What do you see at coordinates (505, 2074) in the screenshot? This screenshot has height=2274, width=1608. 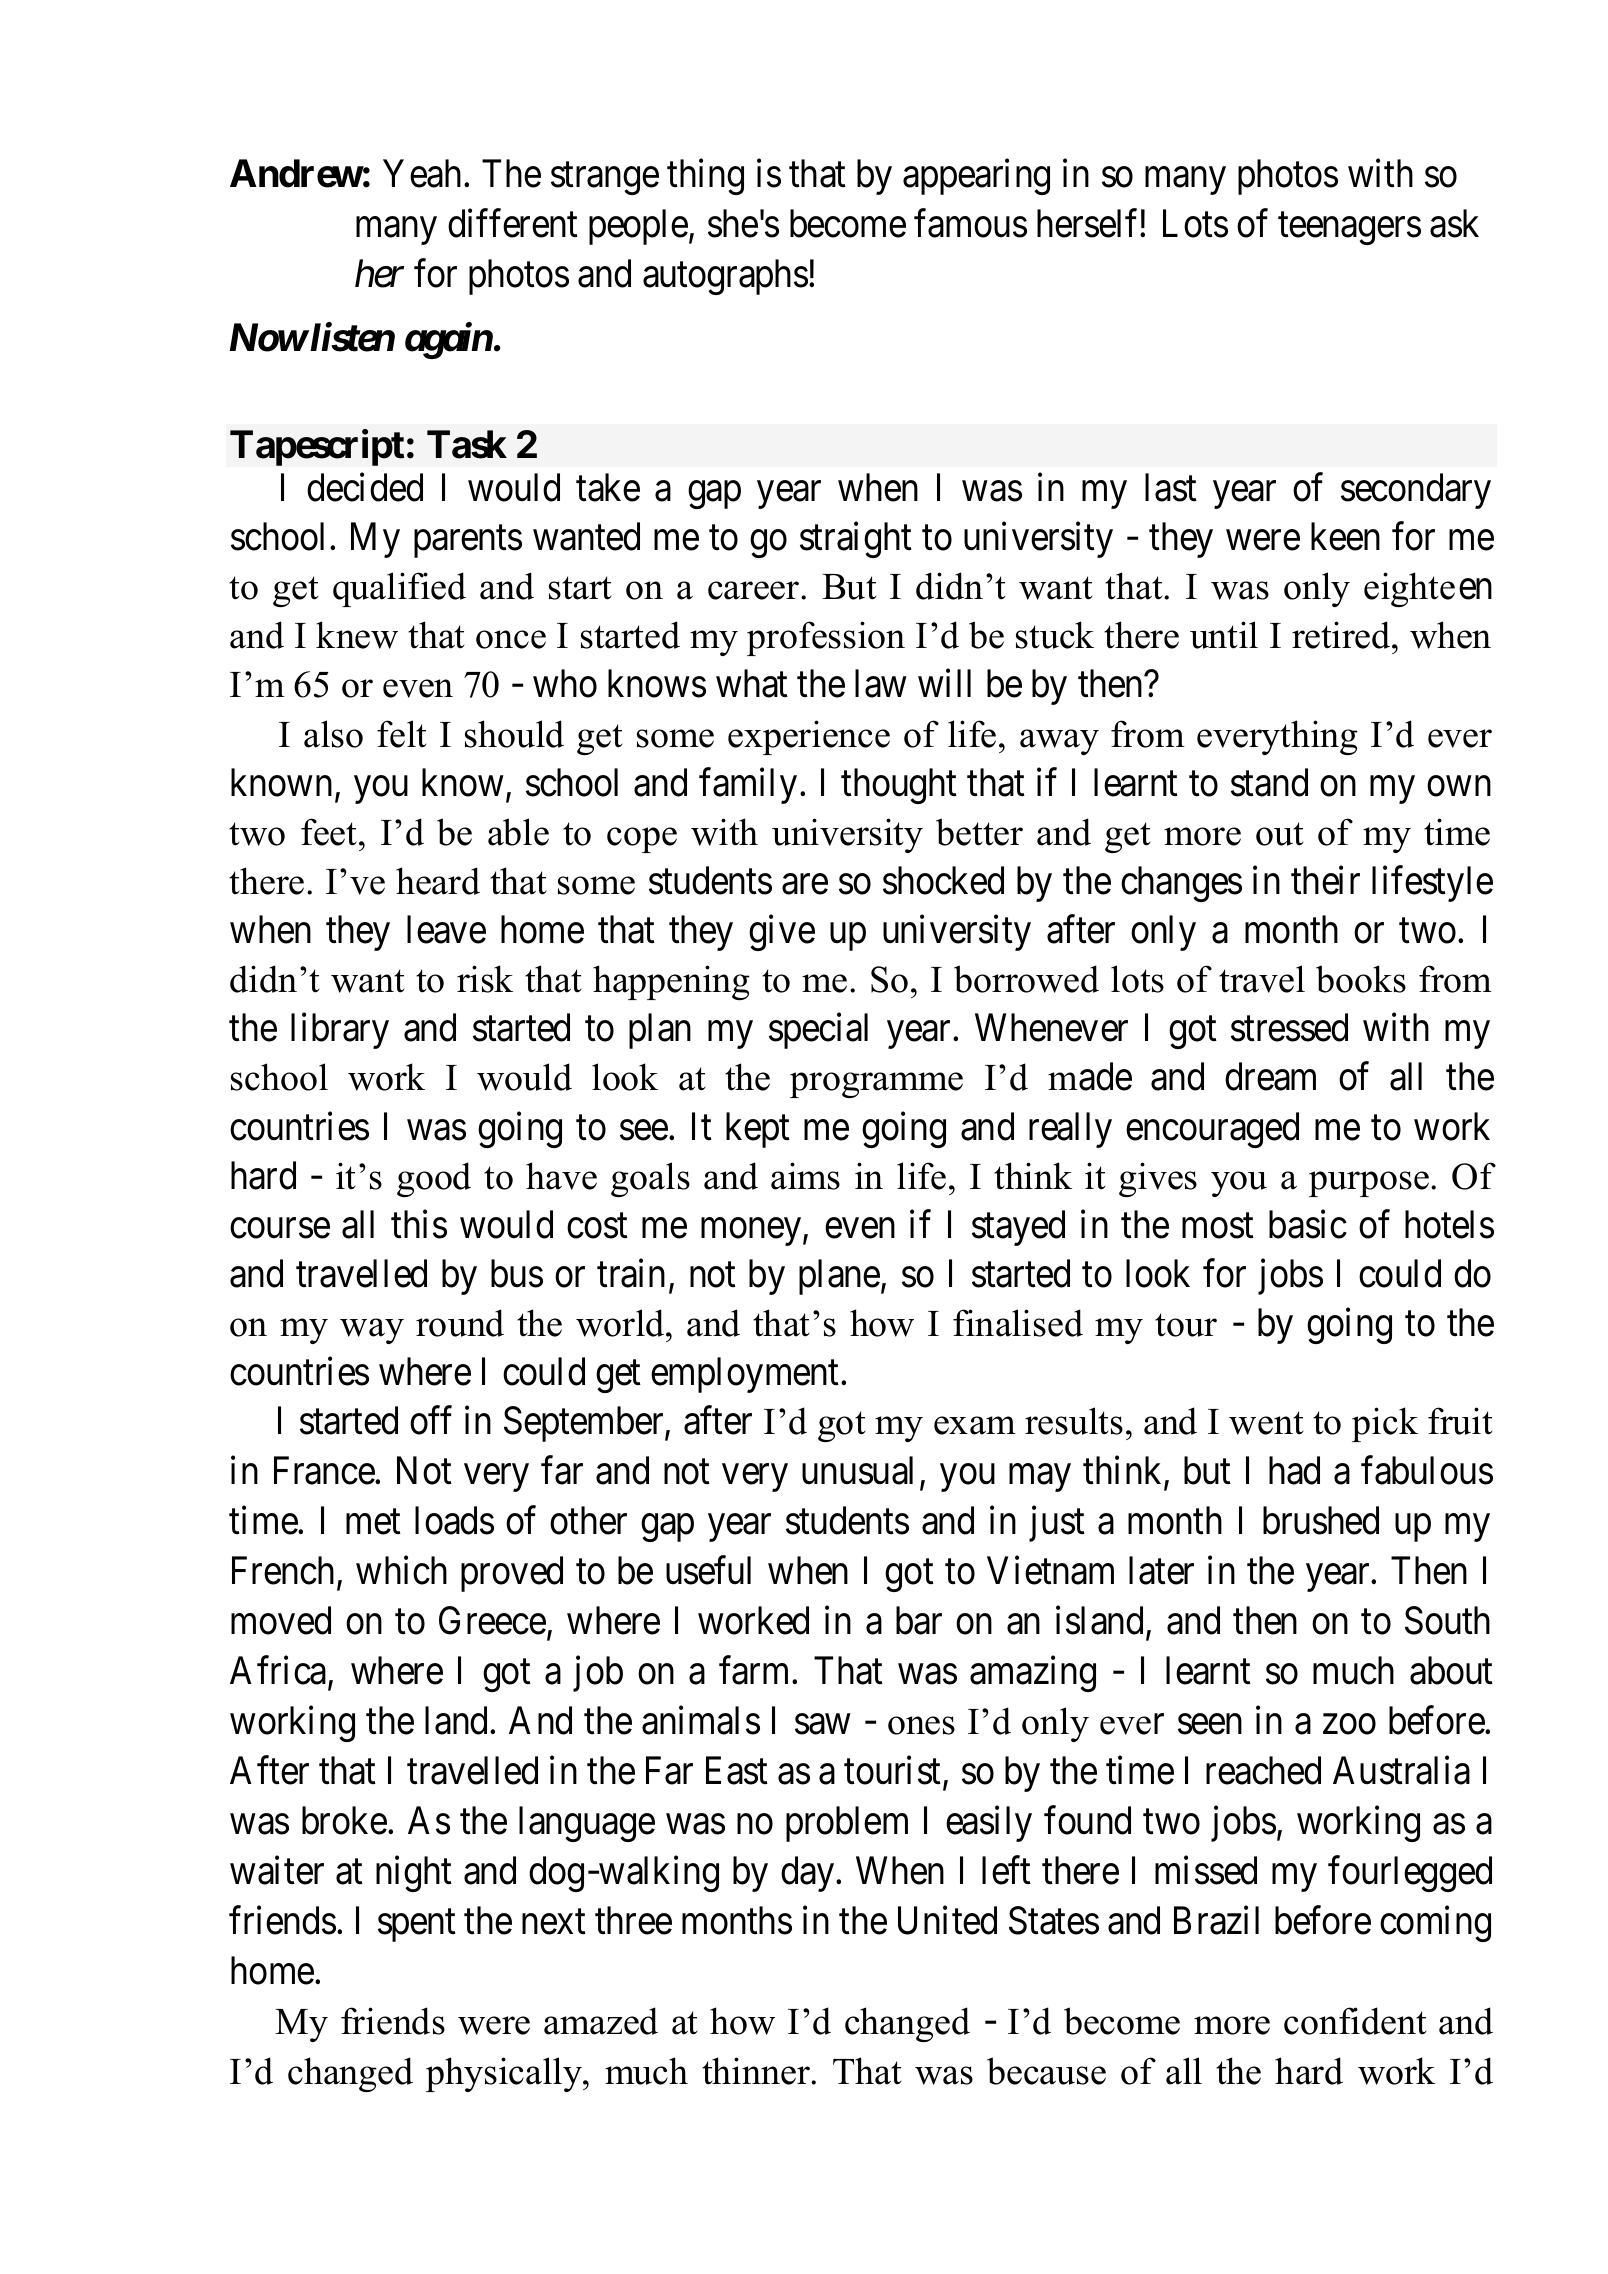 I see `physically` at bounding box center [505, 2074].
